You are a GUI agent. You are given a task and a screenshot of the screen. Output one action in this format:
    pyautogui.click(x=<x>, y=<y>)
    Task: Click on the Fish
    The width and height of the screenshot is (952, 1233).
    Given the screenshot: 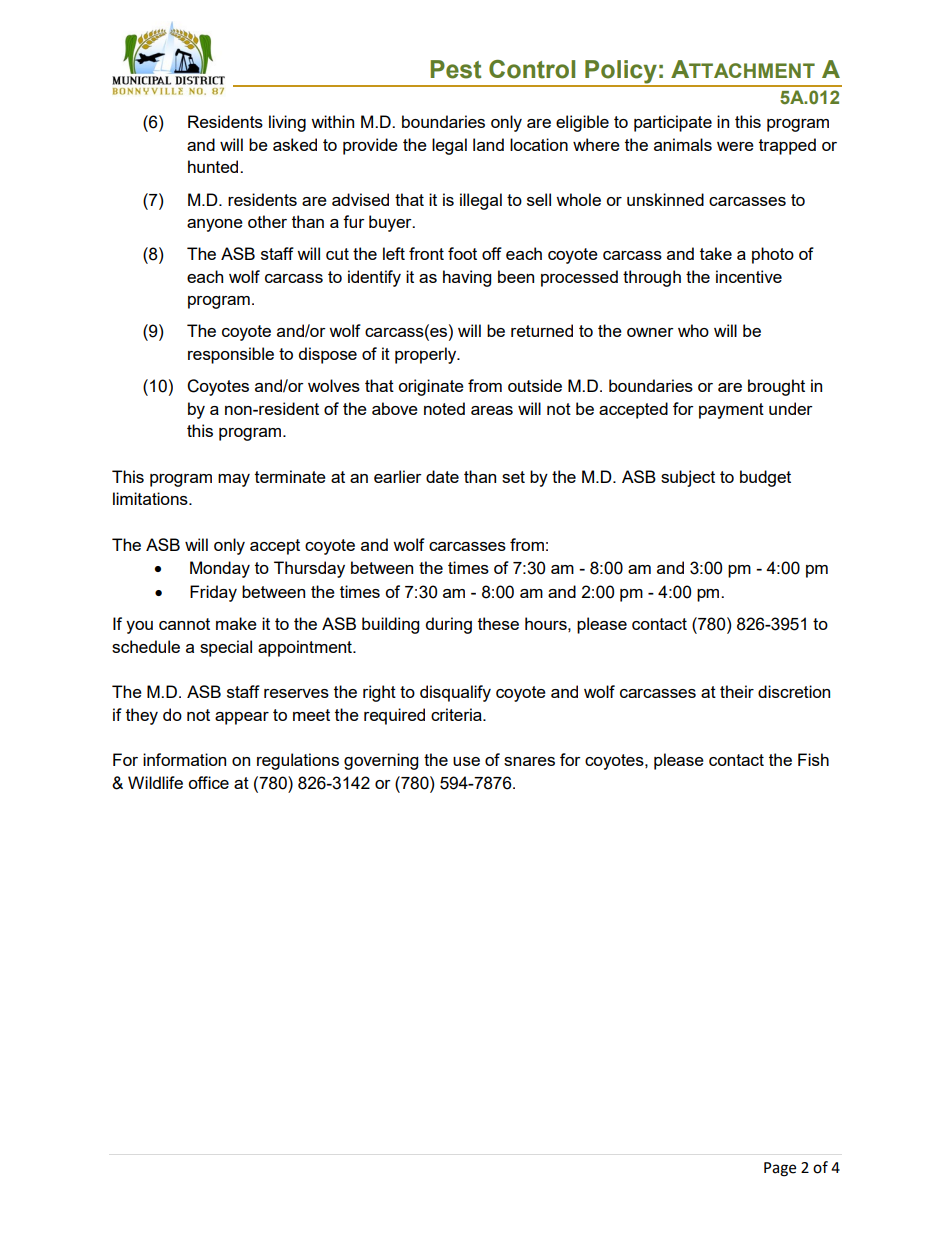 What is the action you would take?
    pyautogui.click(x=813, y=759)
